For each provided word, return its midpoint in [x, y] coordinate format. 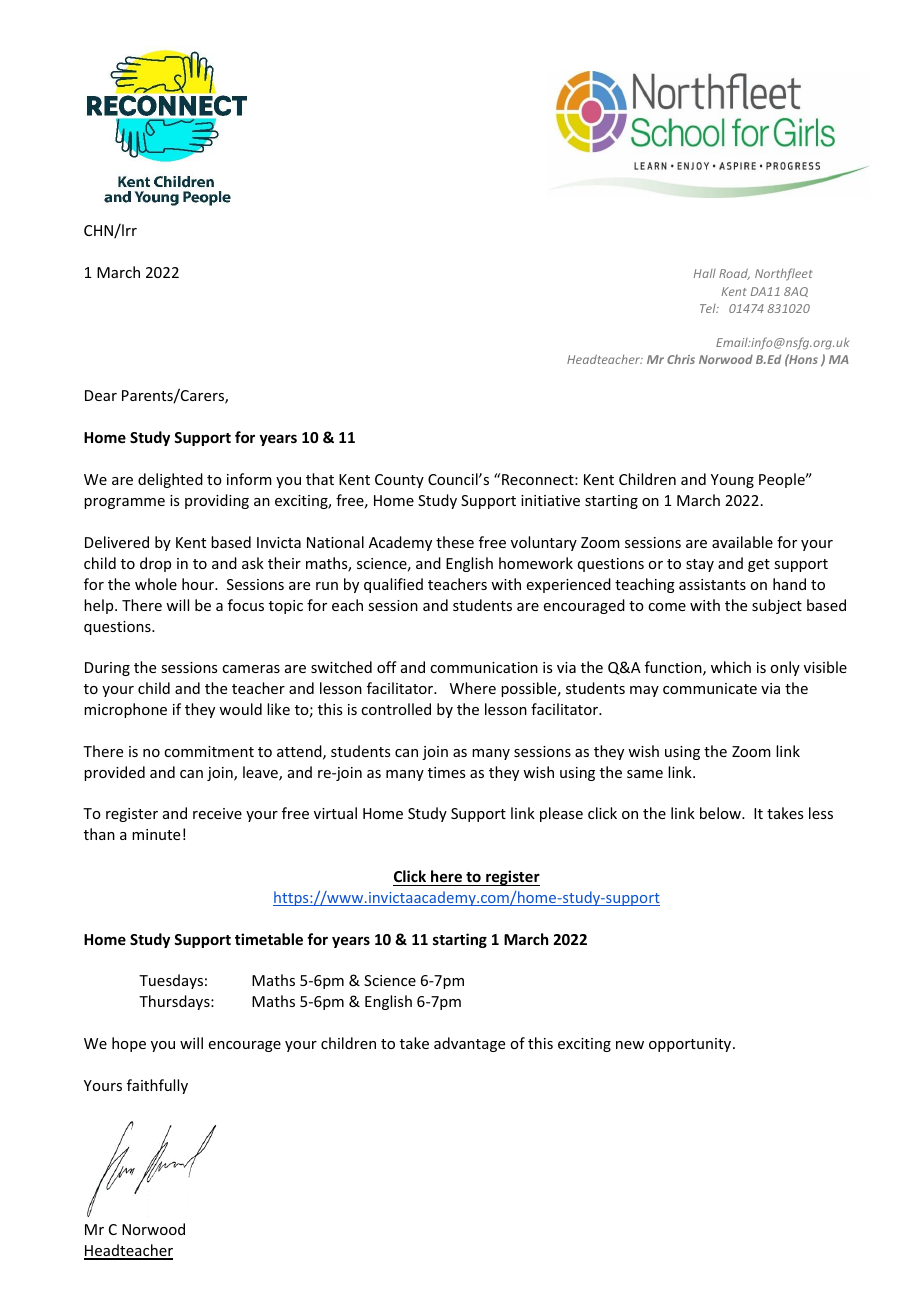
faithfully [157, 1086]
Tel [709, 308]
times [446, 772]
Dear [101, 395]
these [455, 542]
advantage [469, 1044]
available [742, 542]
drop [155, 564]
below [721, 813]
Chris [681, 359]
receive [217, 813]
